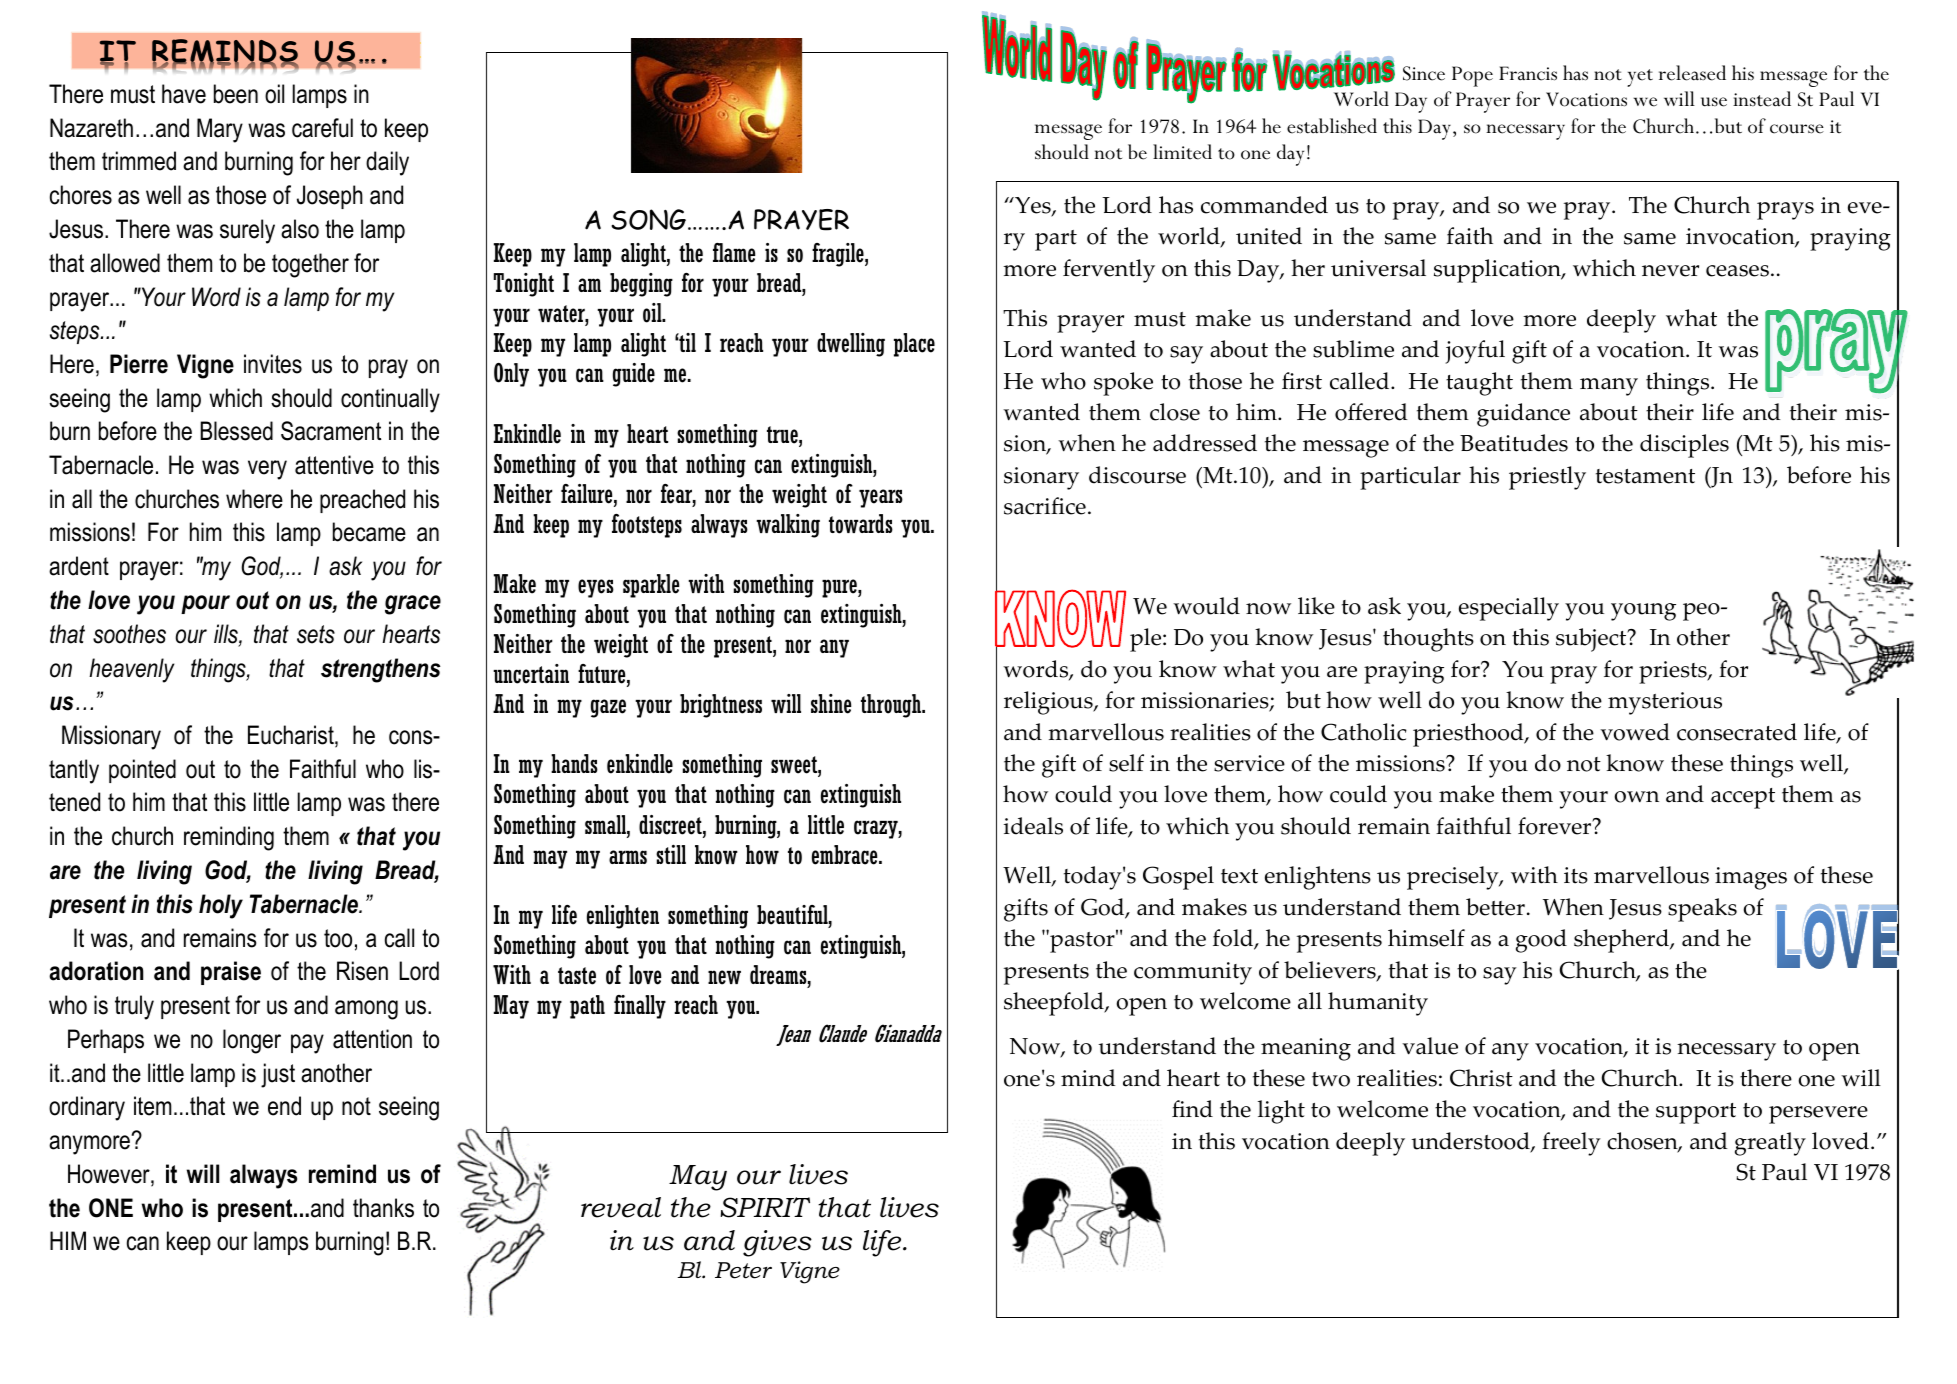 The width and height of the document is (1957, 1384). Describe the element at coordinates (892, 706) in the document. I see `through` at that location.
